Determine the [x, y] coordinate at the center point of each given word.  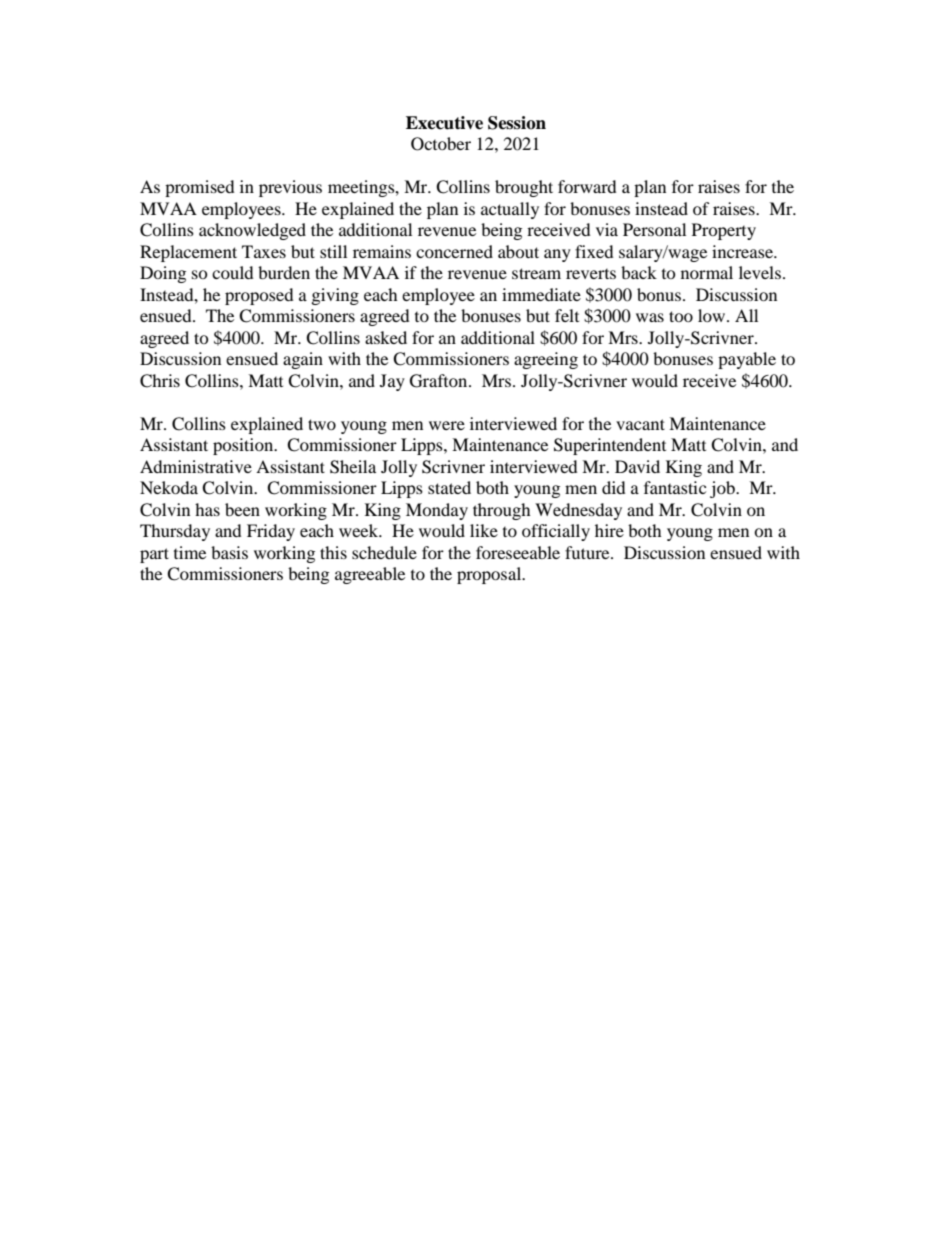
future [588, 552]
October [441, 144]
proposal [490, 575]
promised [200, 188]
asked [386, 337]
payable [747, 360]
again [303, 360]
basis [229, 552]
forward [587, 186]
